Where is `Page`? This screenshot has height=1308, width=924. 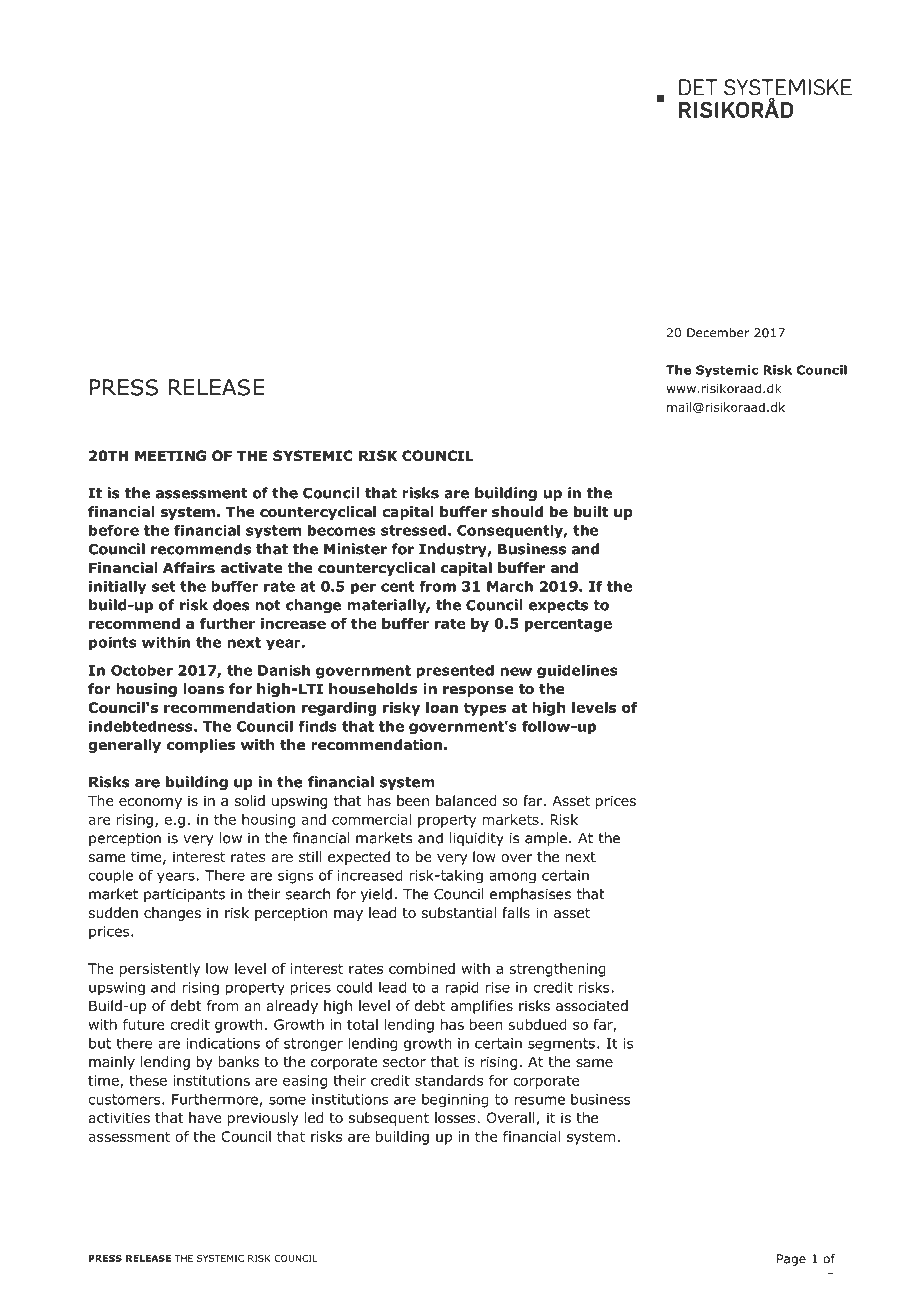
Page is located at coordinates (791, 1260).
